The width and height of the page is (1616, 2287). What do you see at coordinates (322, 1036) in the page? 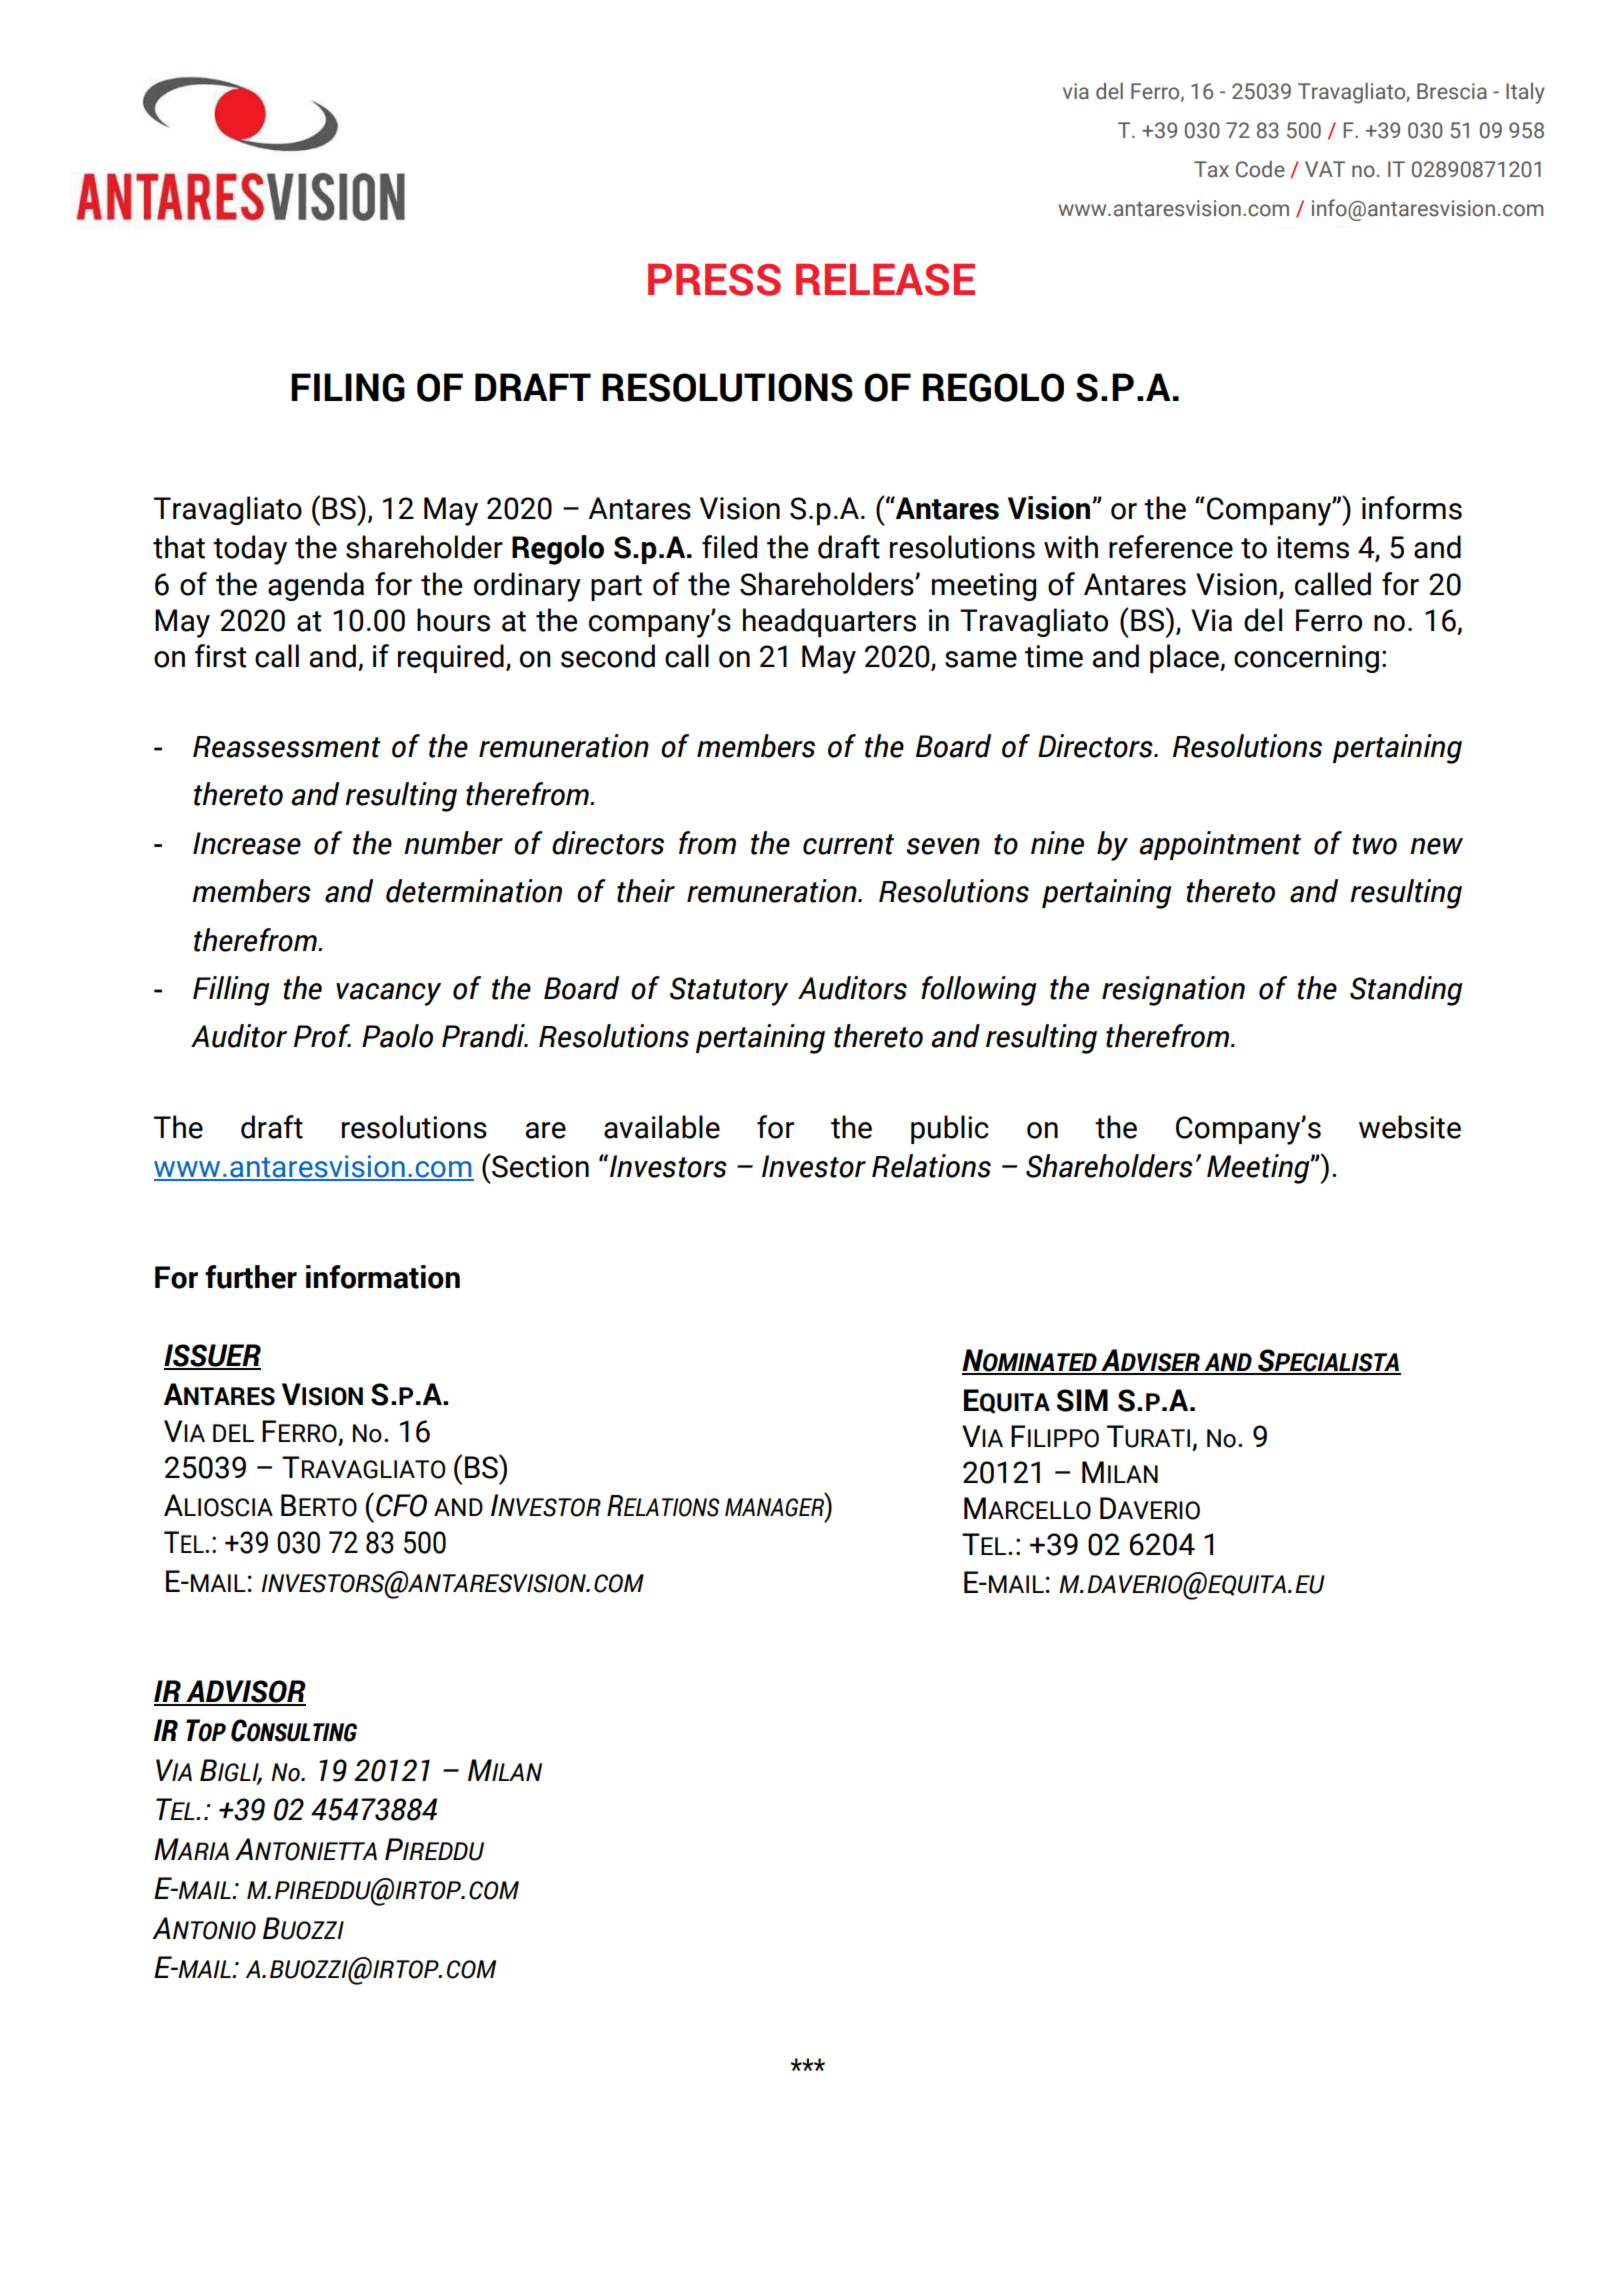
I see `Prof` at bounding box center [322, 1036].
